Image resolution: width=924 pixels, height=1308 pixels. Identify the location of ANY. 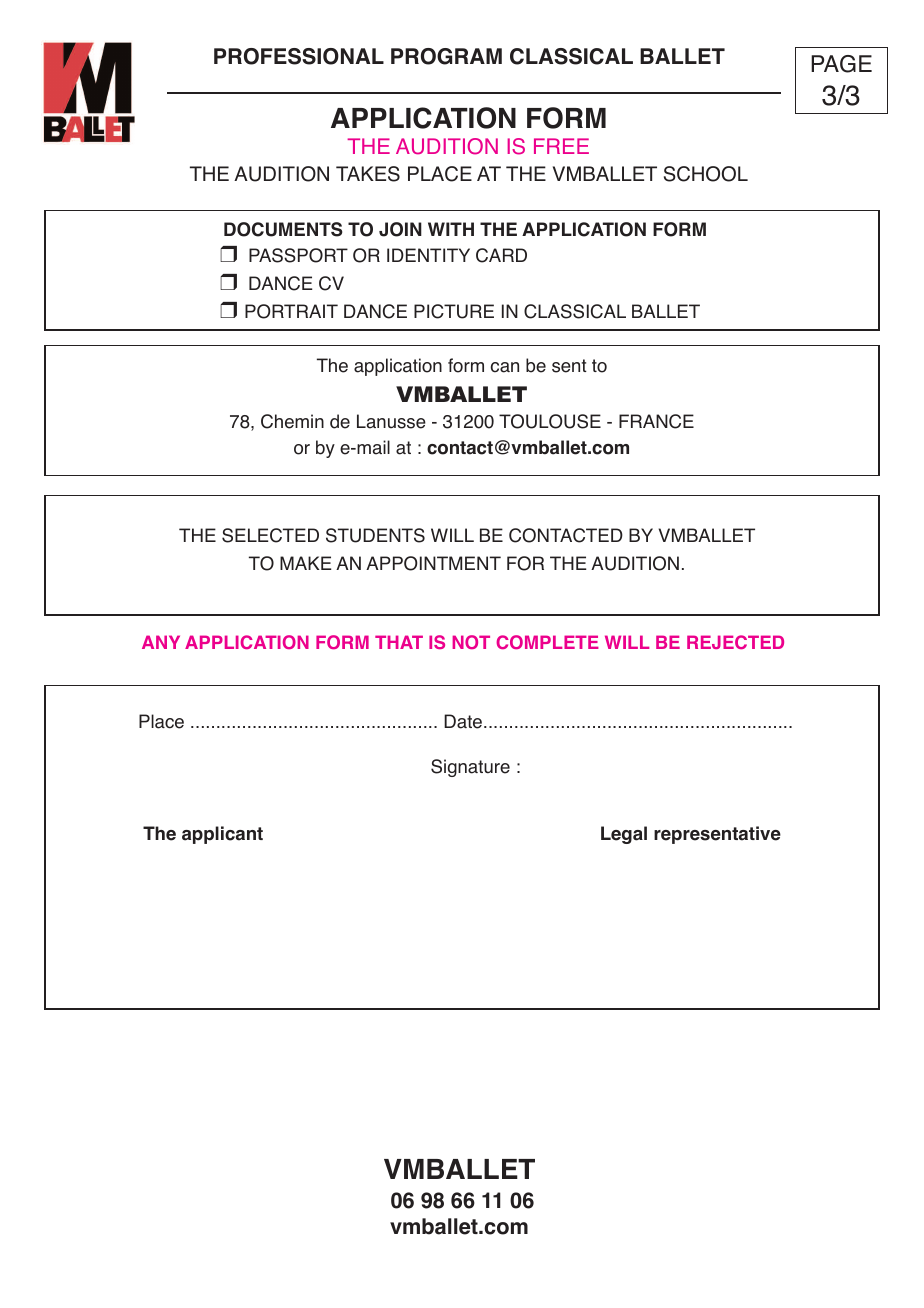
(161, 642).
